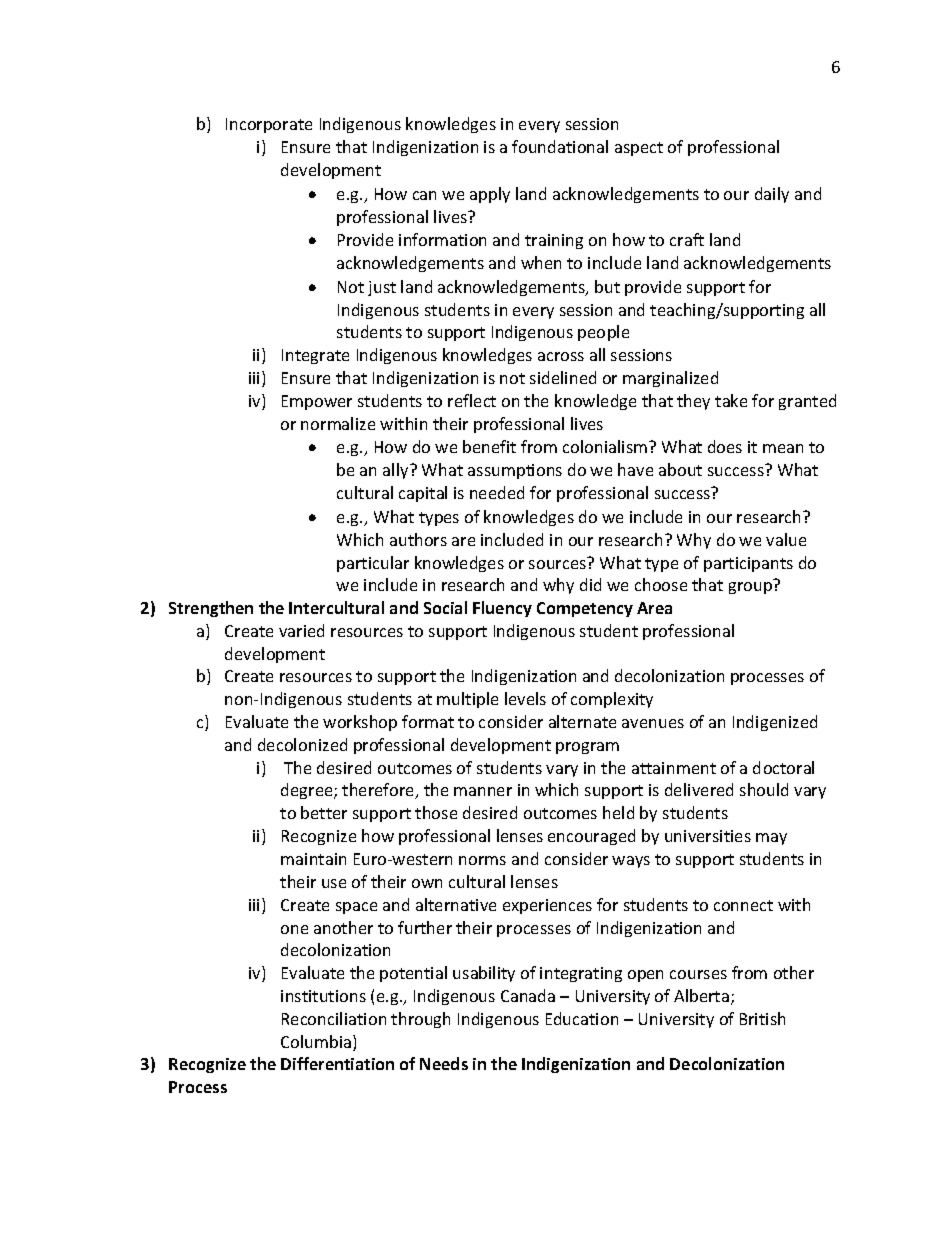 Image resolution: width=952 pixels, height=1233 pixels. Describe the element at coordinates (560, 146) in the screenshot. I see `foundational` at that location.
